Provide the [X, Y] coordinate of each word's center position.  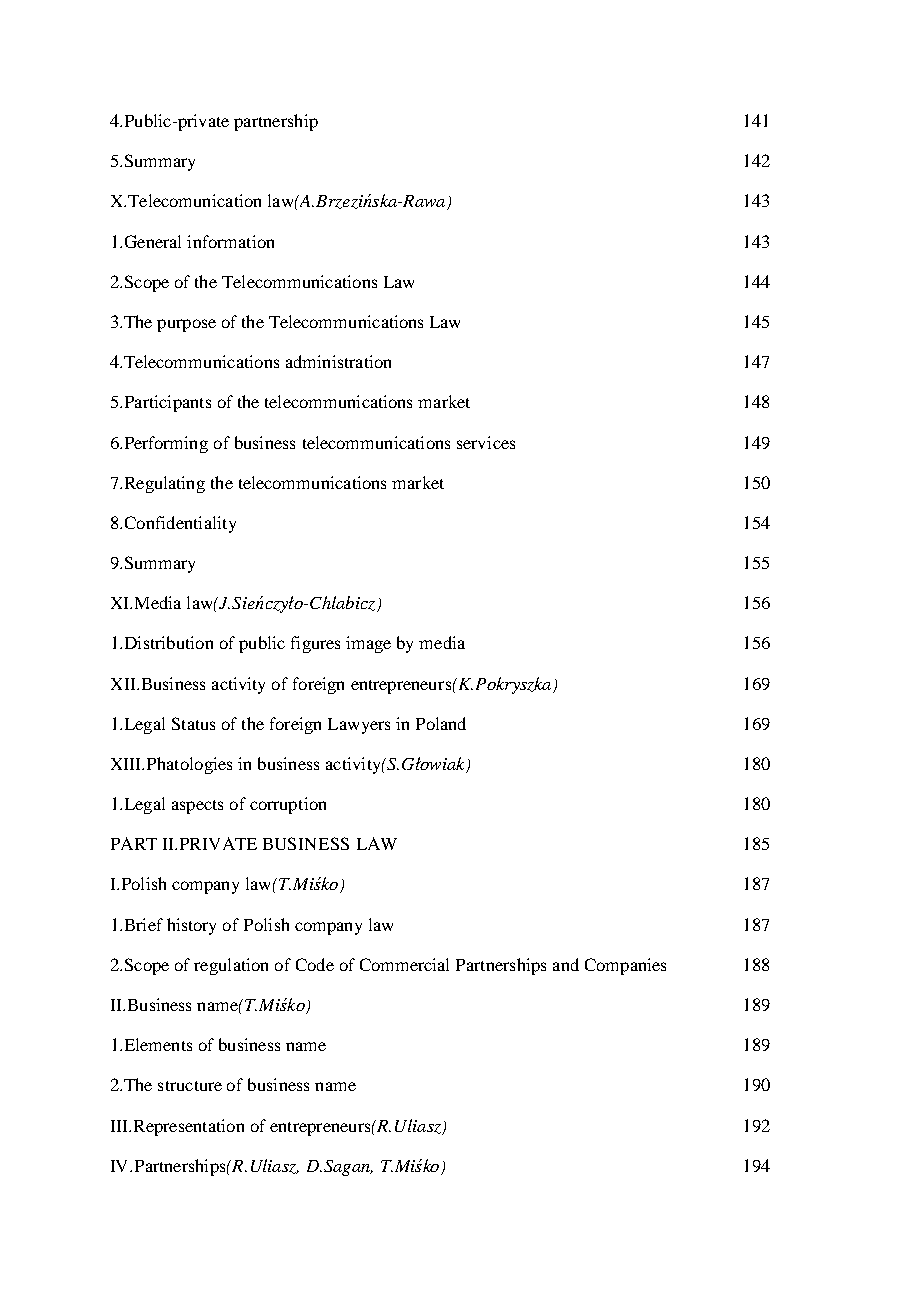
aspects [197, 807]
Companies [625, 966]
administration [338, 361]
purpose [186, 325]
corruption [288, 805]
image [368, 644]
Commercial [404, 964]
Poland [441, 723]
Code [315, 964]
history [191, 926]
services [486, 442]
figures [315, 644]
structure [190, 1086]
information [230, 241]
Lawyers [359, 726]
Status [193, 723]
